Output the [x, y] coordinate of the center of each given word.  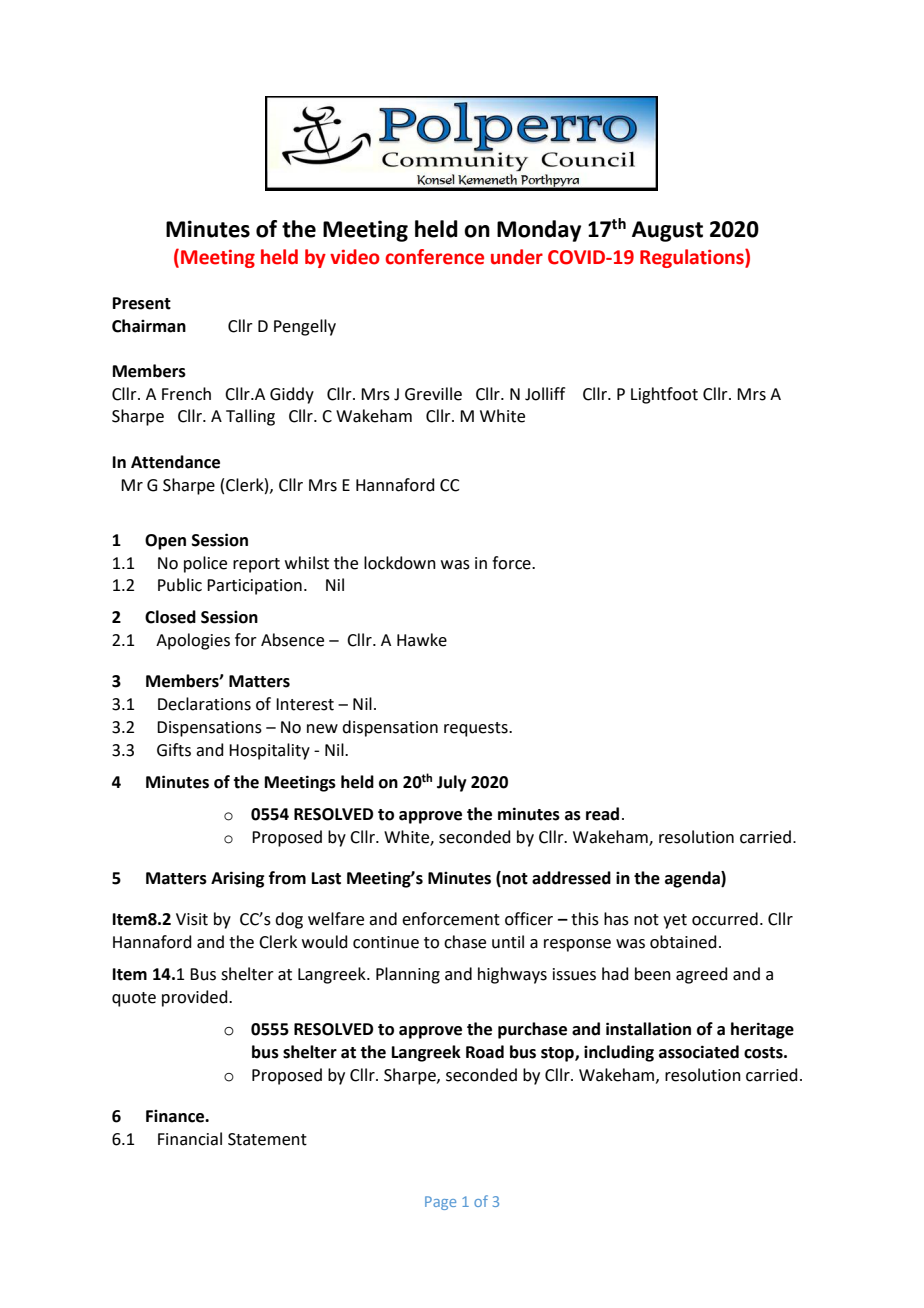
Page [440, 1203]
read [602, 814]
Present [142, 303]
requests [477, 729]
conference [434, 257]
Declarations [204, 704]
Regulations [693, 258]
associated [699, 1052]
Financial [190, 1139]
